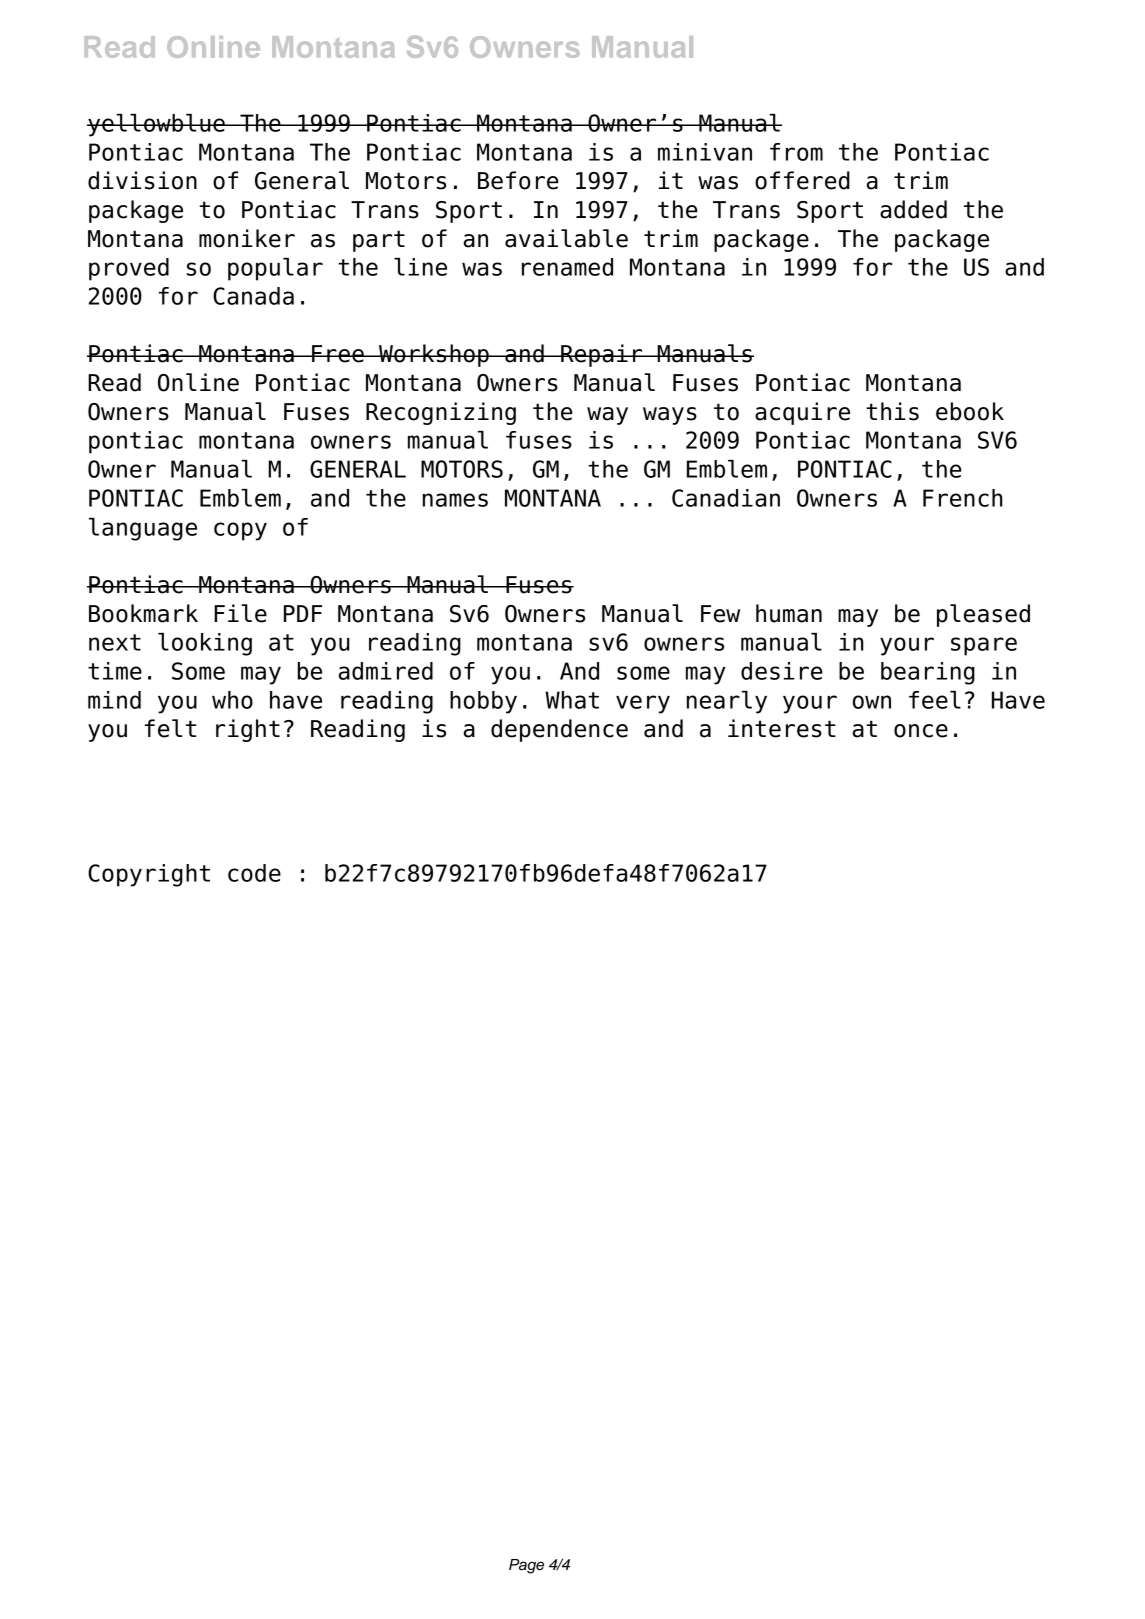 This screenshot has width=1145, height=1619. What do you see at coordinates (559, 730) in the screenshot?
I see `dependence` at bounding box center [559, 730].
